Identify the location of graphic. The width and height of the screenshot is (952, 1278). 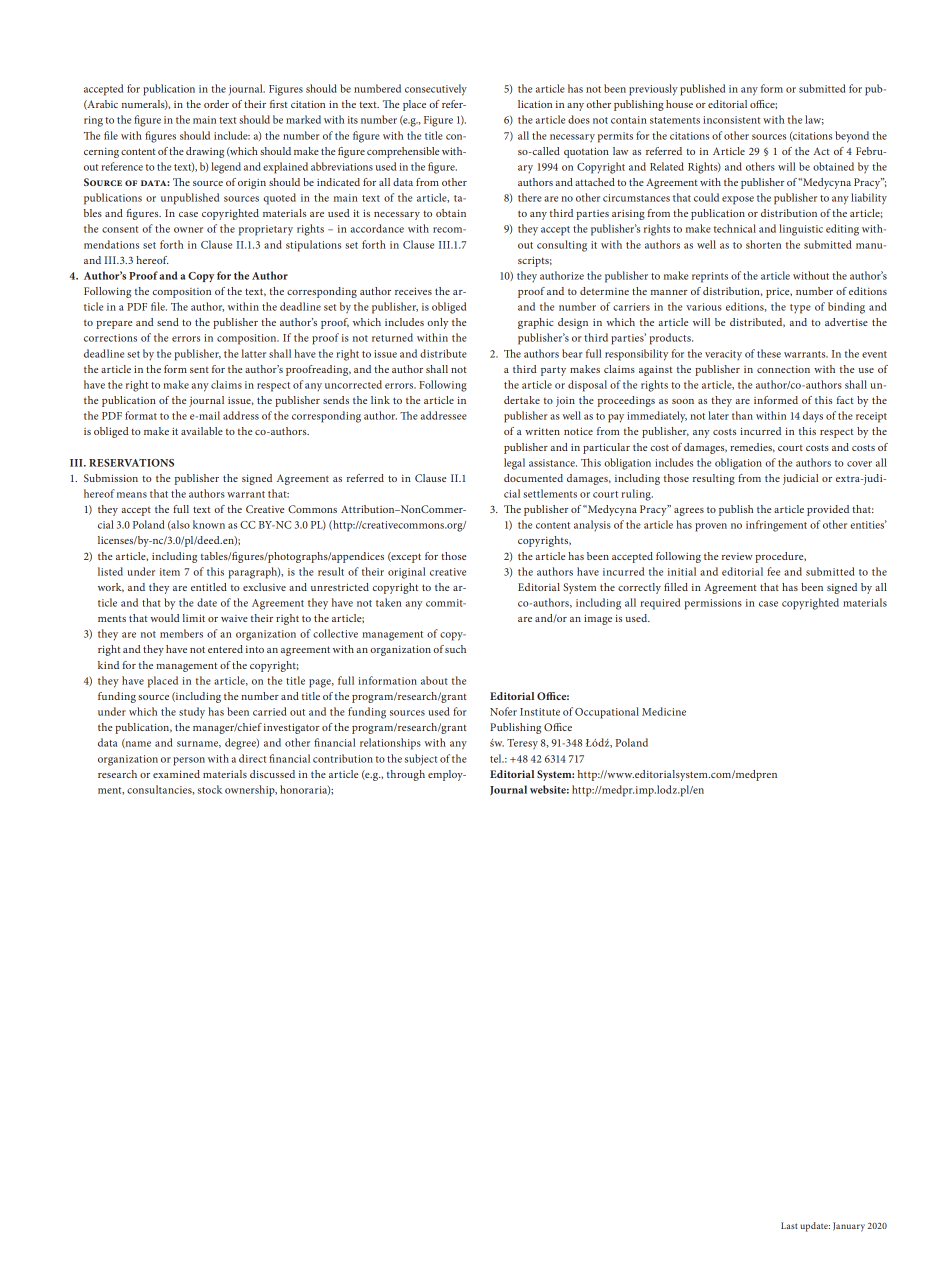
(536, 323).
